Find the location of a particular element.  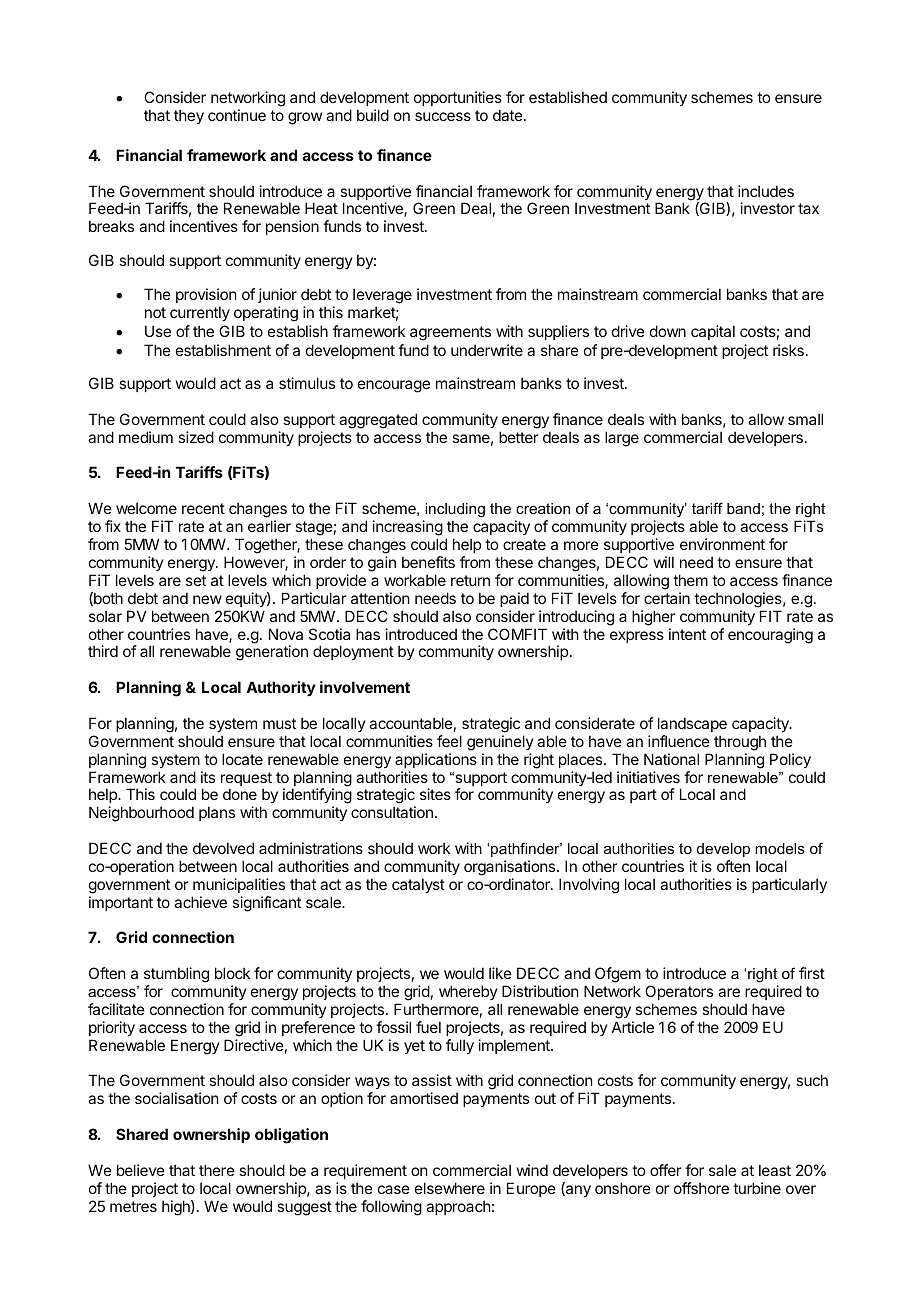

they is located at coordinates (189, 116).
